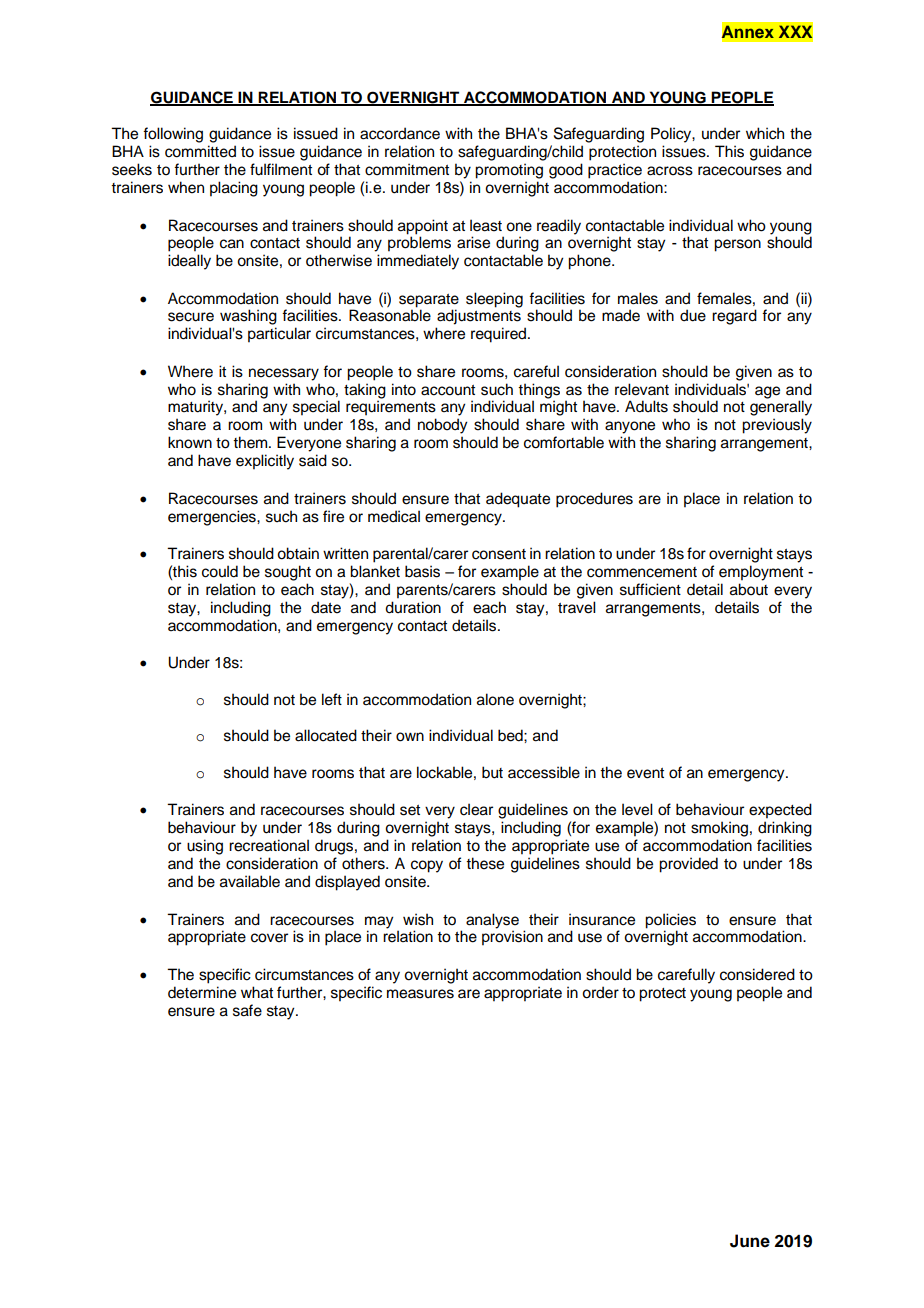 This screenshot has width=924, height=1308. Describe the element at coordinates (646, 406) in the screenshot. I see `Adults` at that location.
